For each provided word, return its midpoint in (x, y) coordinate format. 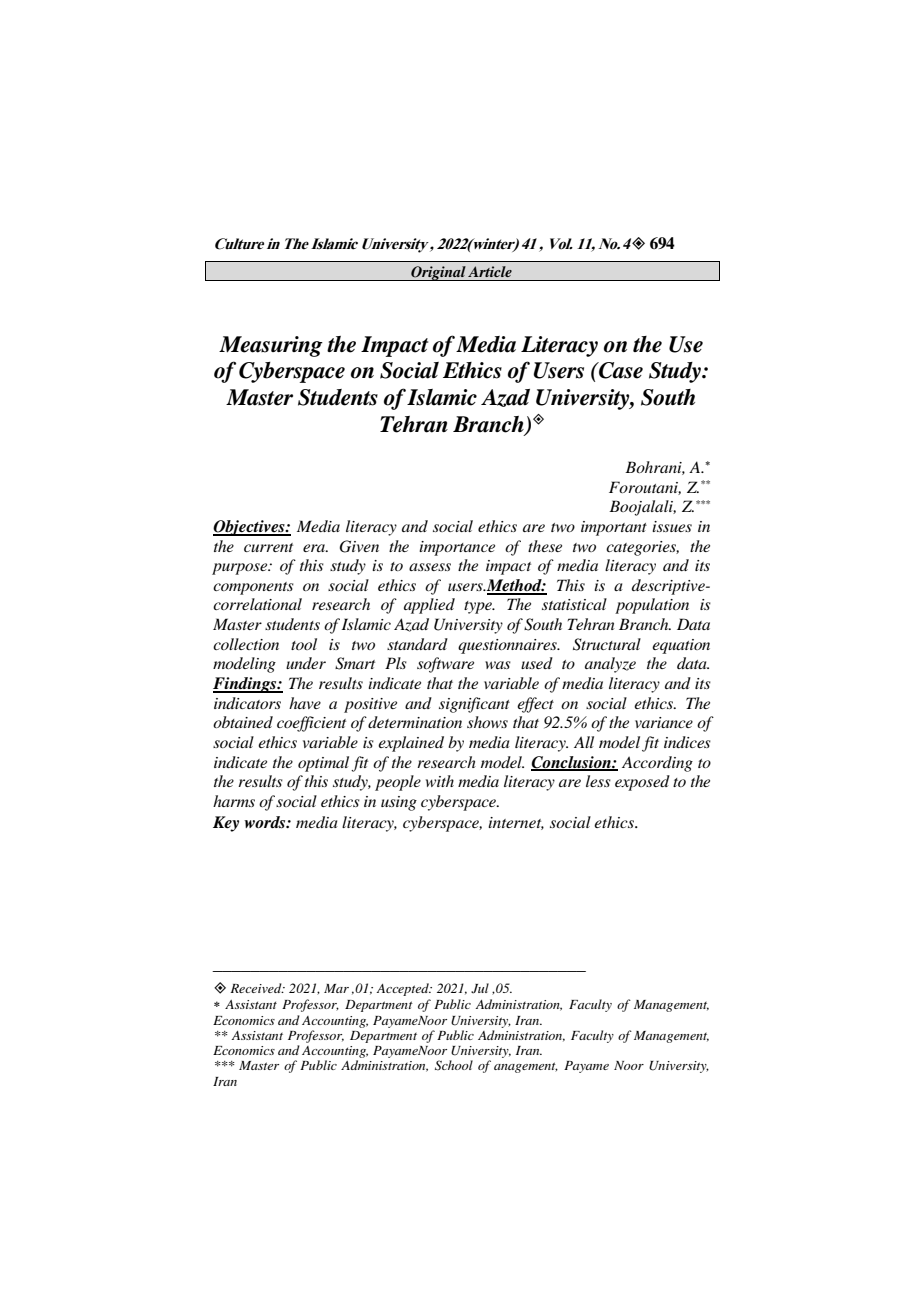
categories (642, 548)
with (440, 781)
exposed (642, 783)
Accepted (403, 989)
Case (620, 370)
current (268, 547)
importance (457, 548)
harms (234, 801)
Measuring (271, 346)
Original (438, 273)
